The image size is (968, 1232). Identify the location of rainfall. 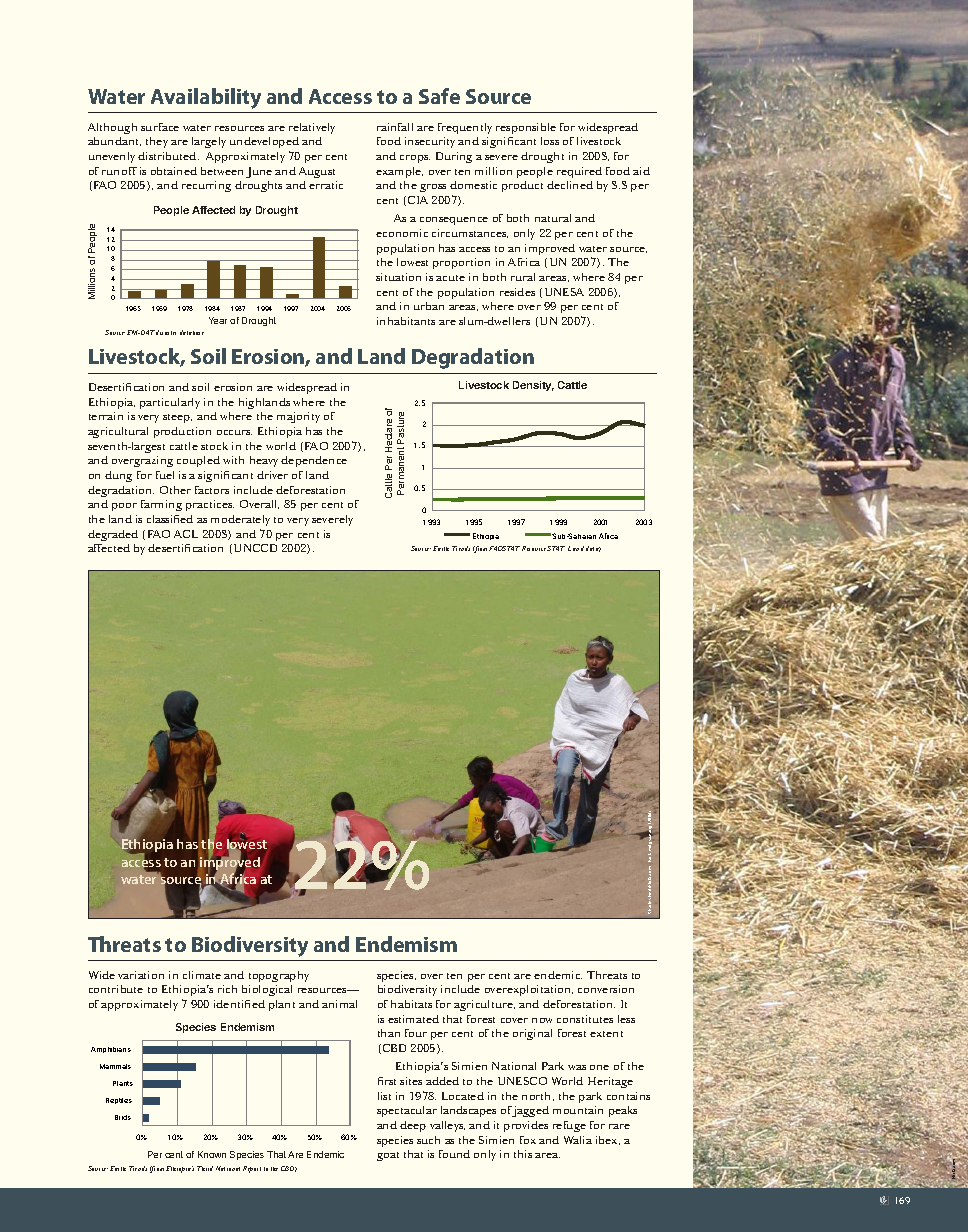
(395, 127).
